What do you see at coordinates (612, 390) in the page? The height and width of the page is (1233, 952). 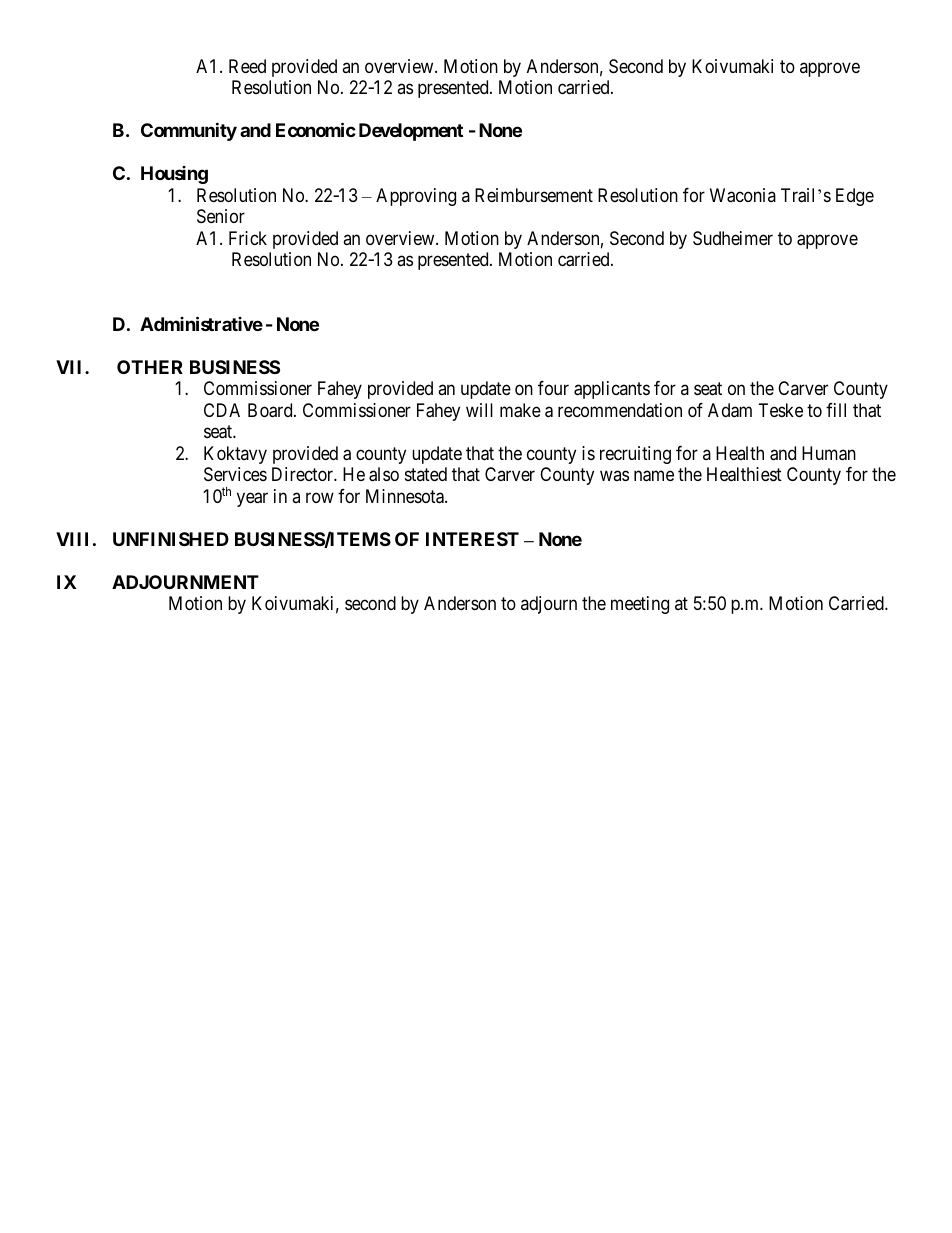 I see `applicants` at bounding box center [612, 390].
